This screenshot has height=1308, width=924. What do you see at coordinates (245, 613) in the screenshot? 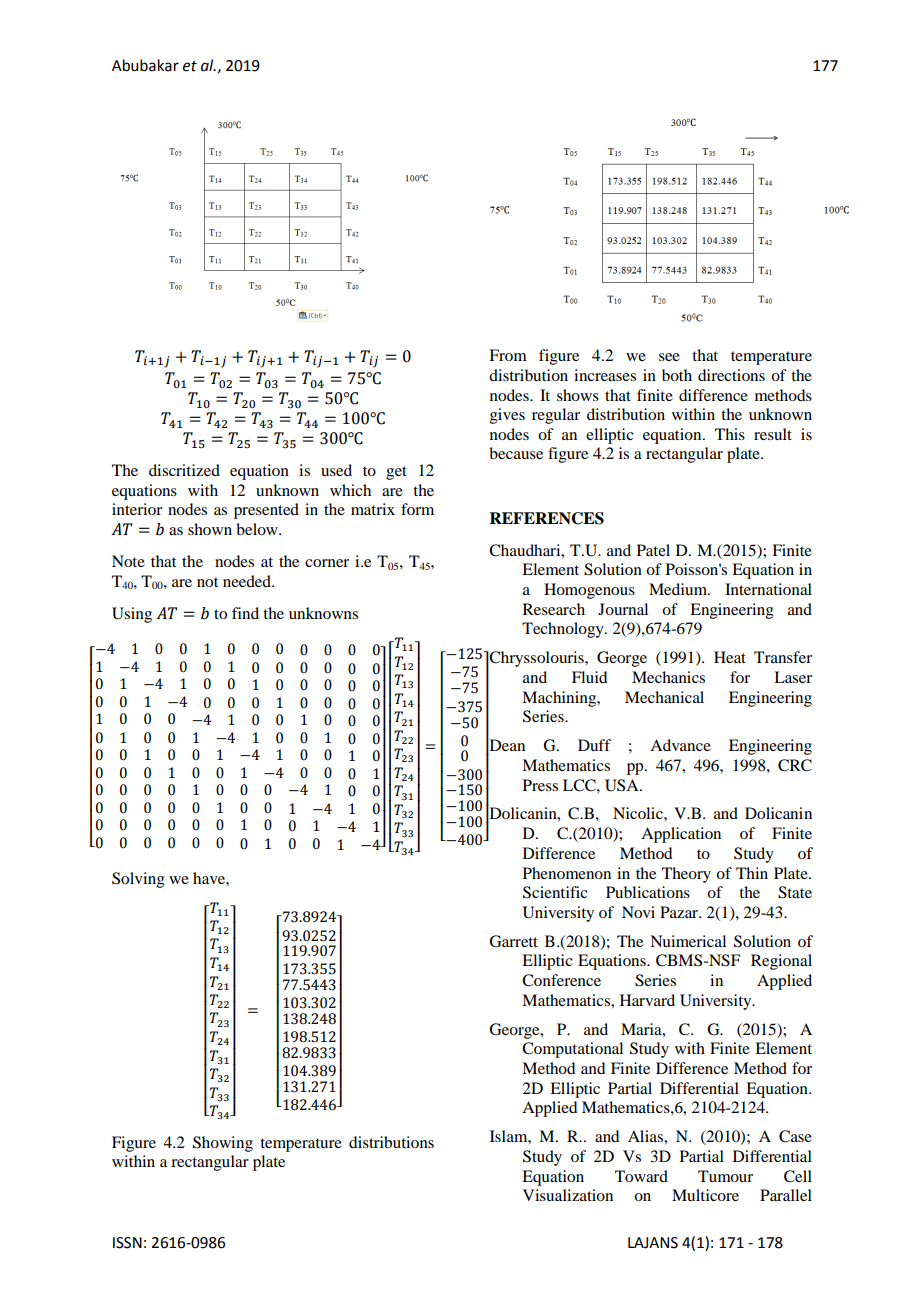
I see `find` at bounding box center [245, 613].
